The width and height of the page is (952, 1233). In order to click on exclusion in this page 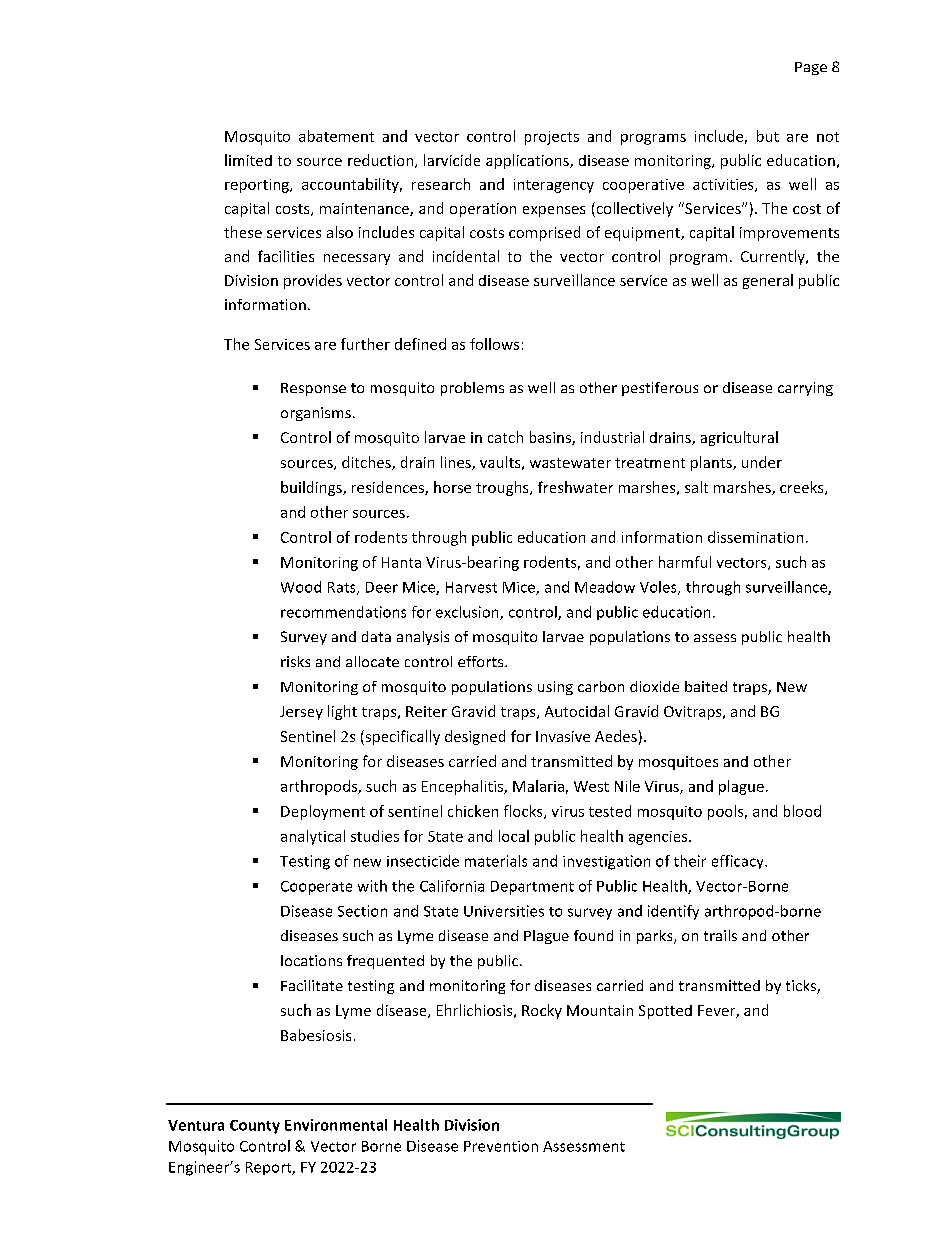, I will do `click(468, 613)`.
